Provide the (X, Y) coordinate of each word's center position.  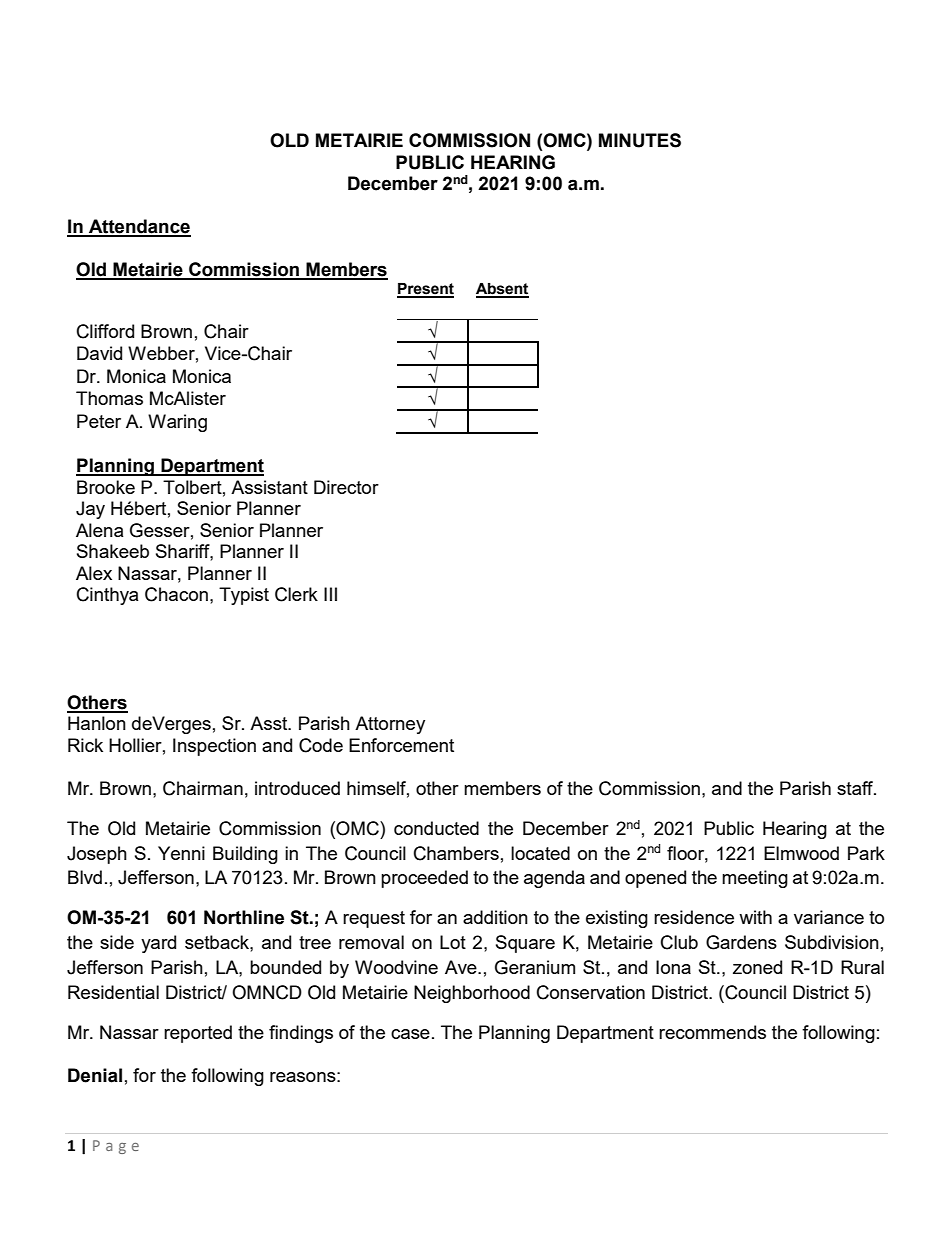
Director (346, 487)
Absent (502, 290)
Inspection (214, 747)
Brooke (106, 487)
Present (425, 290)
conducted (436, 828)
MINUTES (640, 140)
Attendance (139, 227)
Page (116, 1147)
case (410, 1034)
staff (856, 788)
